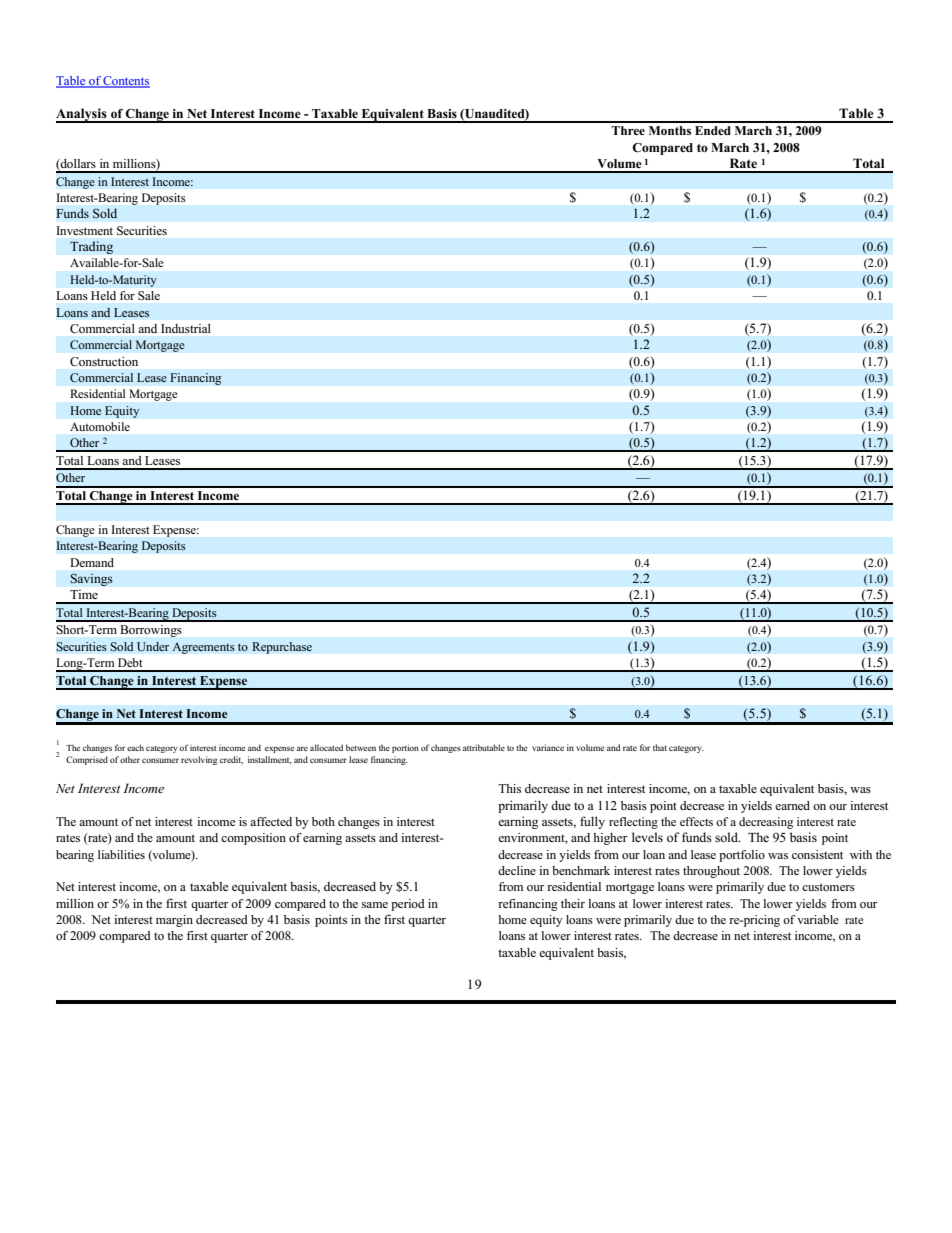 Image resolution: width=952 pixels, height=1233 pixels. What do you see at coordinates (713, 130) in the image?
I see `Ended` at bounding box center [713, 130].
